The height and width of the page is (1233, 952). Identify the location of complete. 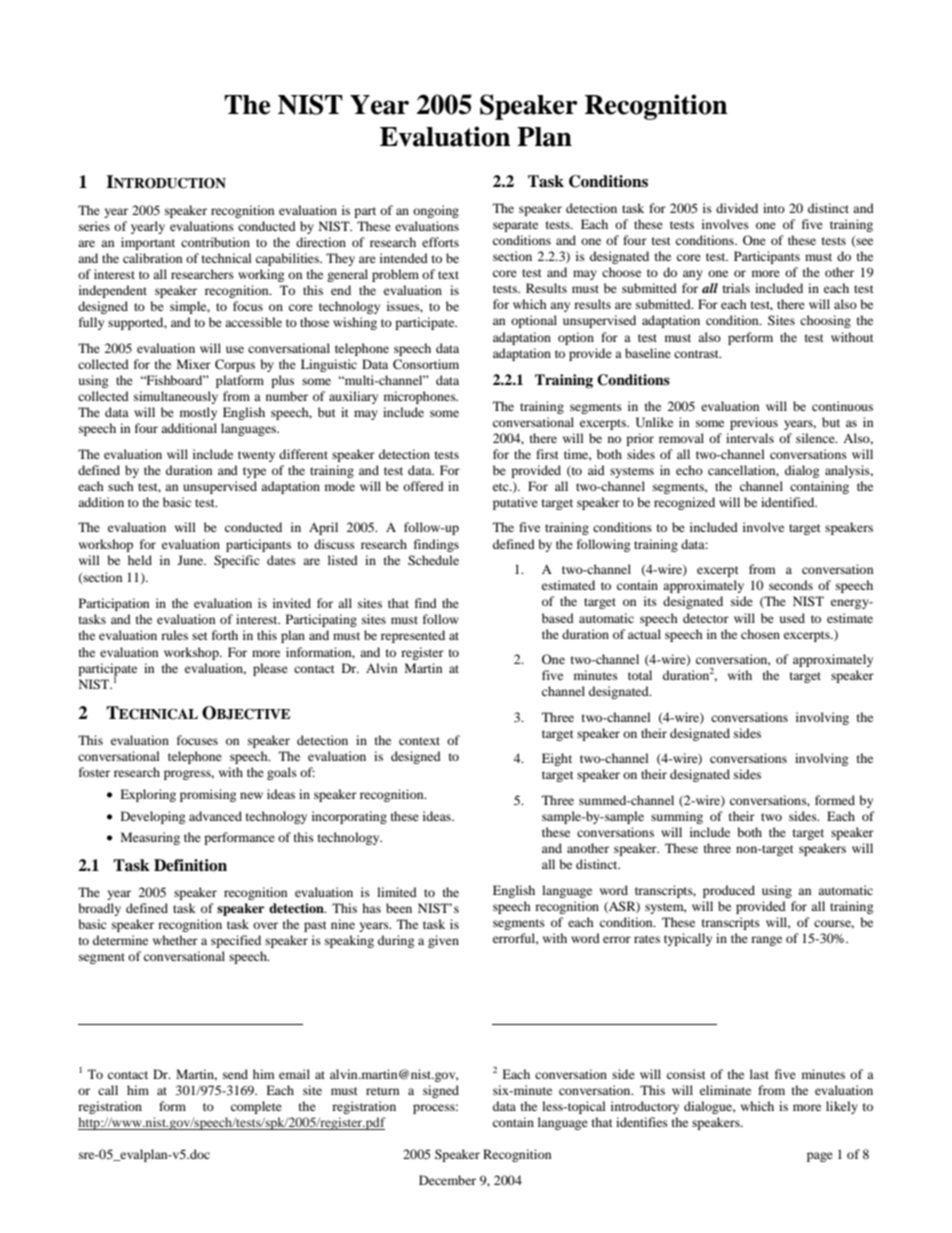
(256, 1107).
